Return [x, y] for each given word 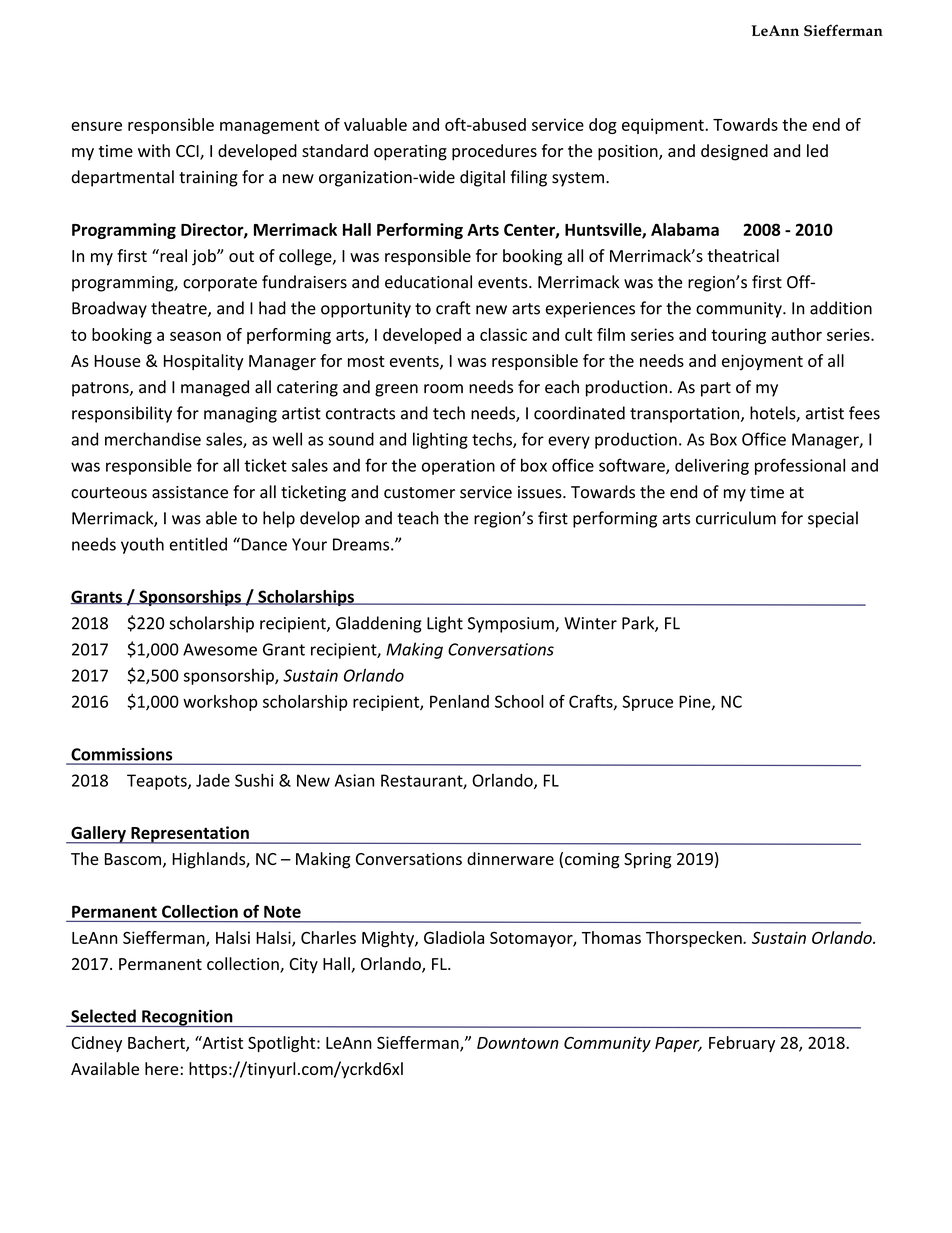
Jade [213, 780]
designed [734, 152]
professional [800, 466]
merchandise [153, 439]
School [519, 701]
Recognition [187, 1018]
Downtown [518, 1043]
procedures [494, 152]
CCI [188, 152]
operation [458, 467]
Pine [696, 702]
